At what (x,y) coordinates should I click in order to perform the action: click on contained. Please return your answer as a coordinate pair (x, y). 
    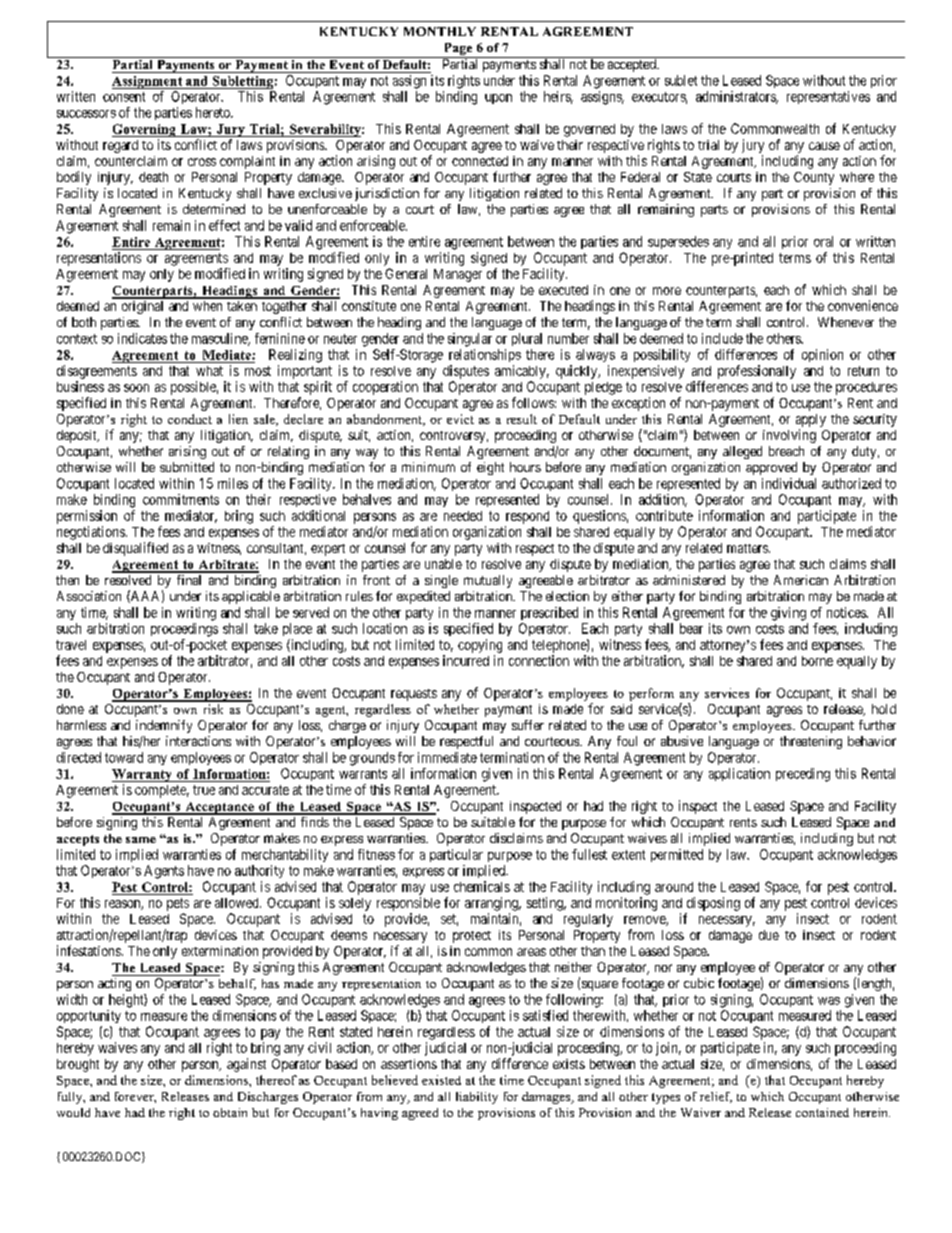
    Looking at the image, I should click on (822, 1112).
